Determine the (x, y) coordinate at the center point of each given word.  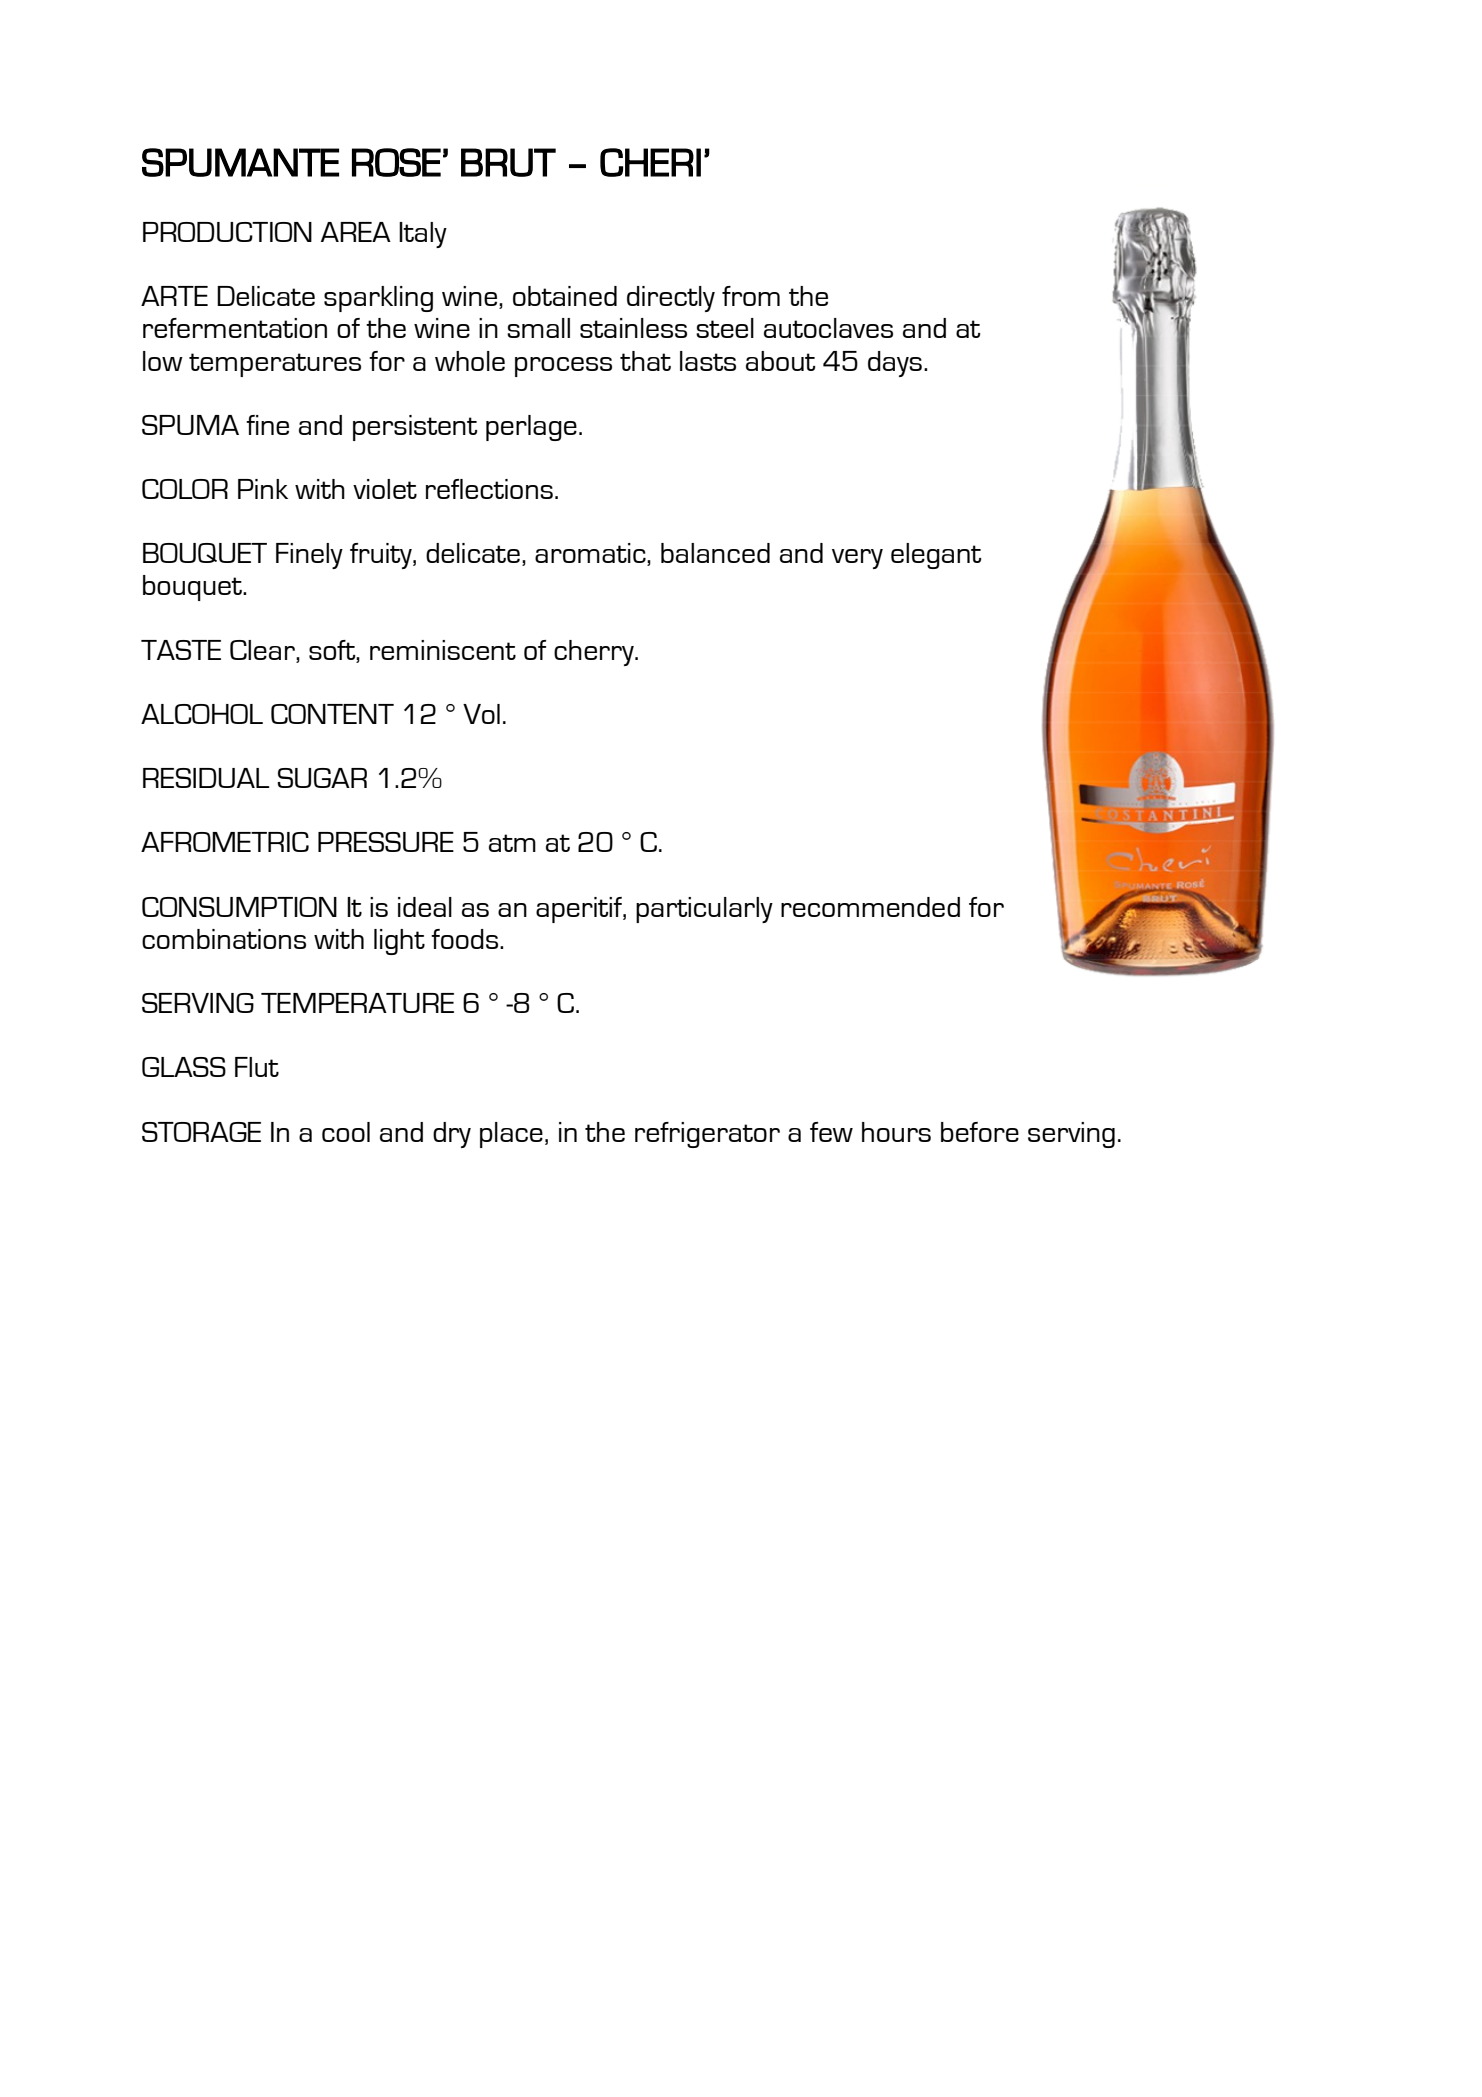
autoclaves (828, 328)
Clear (263, 650)
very (857, 559)
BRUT (508, 162)
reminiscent (443, 650)
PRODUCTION (227, 232)
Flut (257, 1067)
